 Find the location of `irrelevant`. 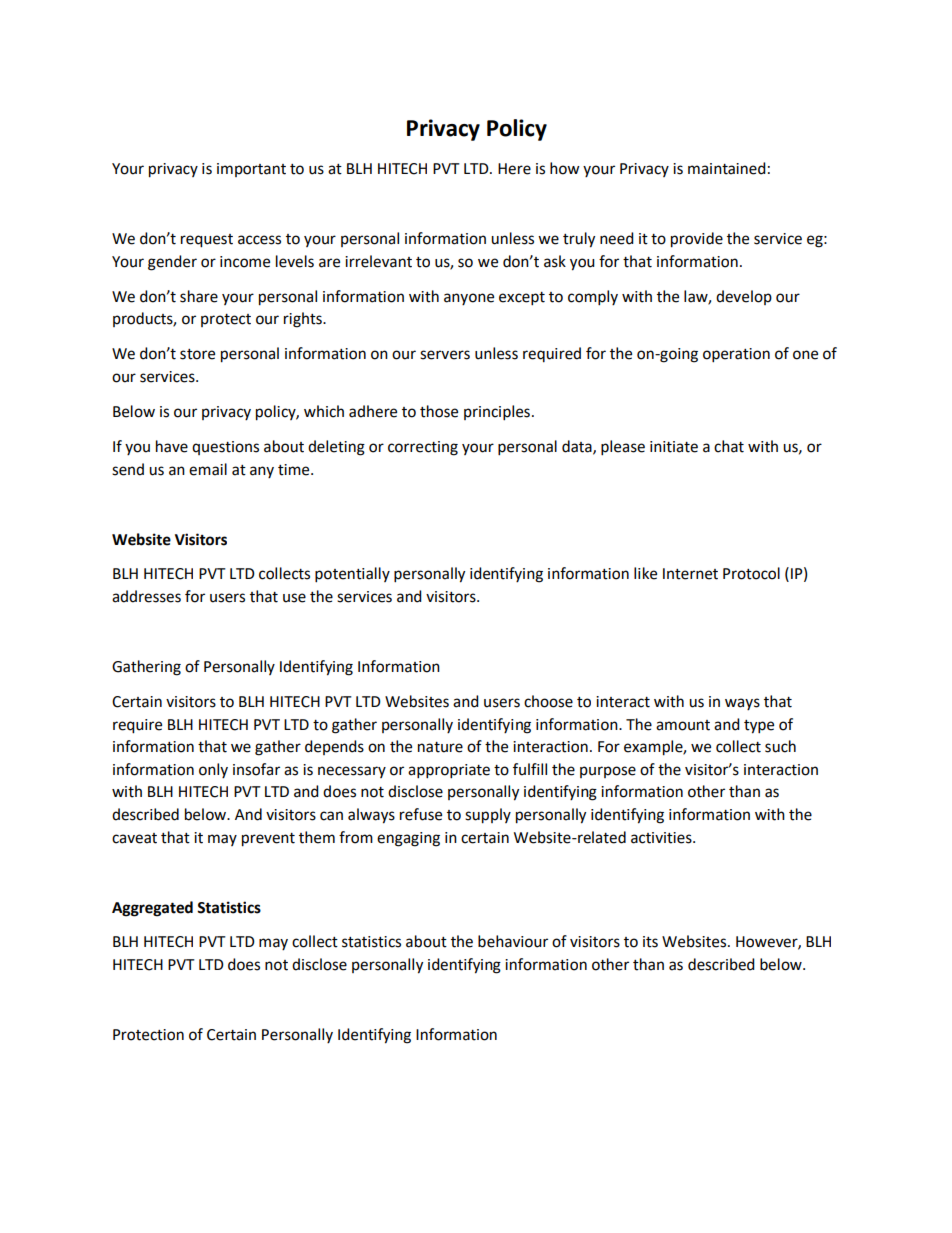

irrelevant is located at coordinates (378, 261).
